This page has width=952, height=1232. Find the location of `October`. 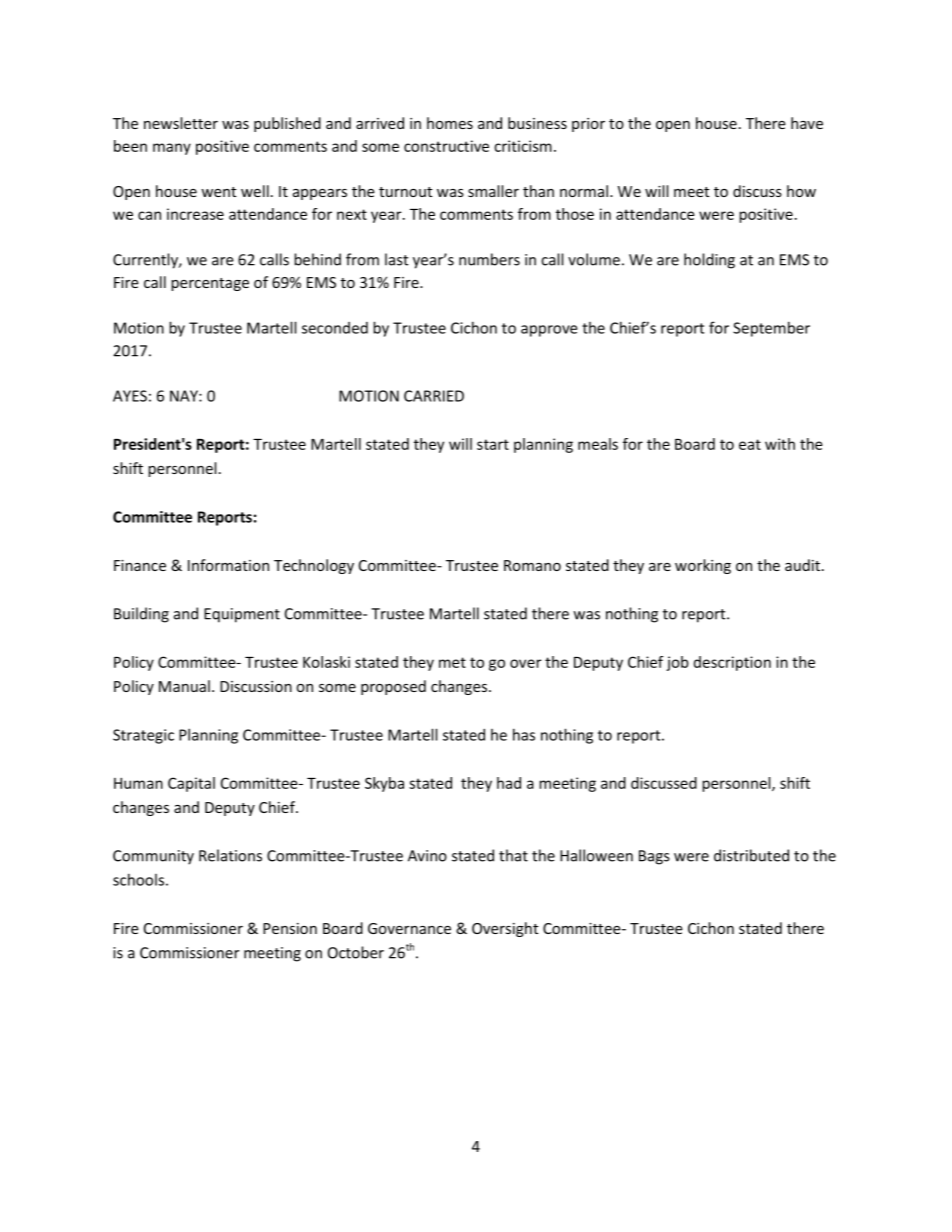

October is located at coordinates (356, 952).
